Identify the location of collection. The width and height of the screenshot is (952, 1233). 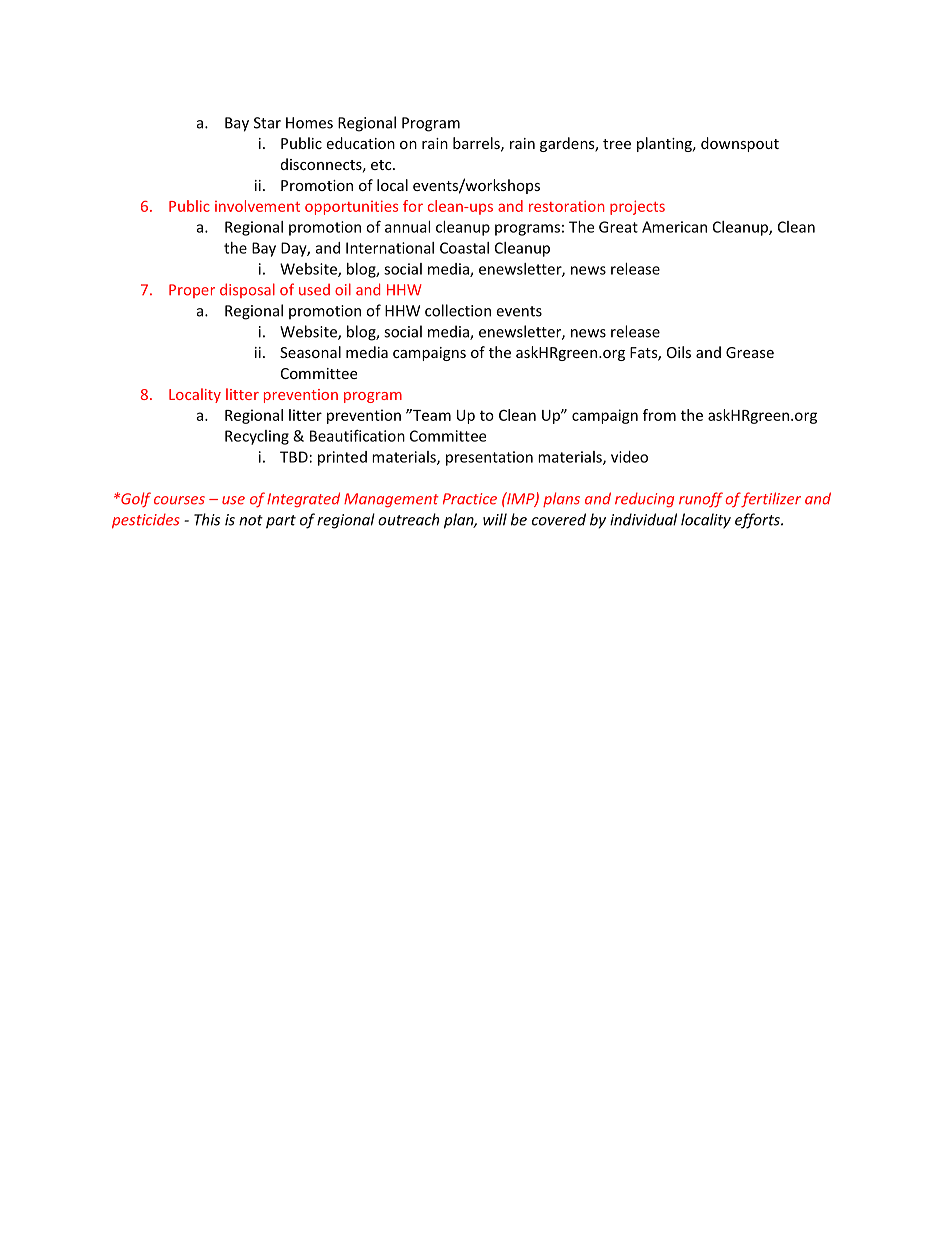
(458, 310).
